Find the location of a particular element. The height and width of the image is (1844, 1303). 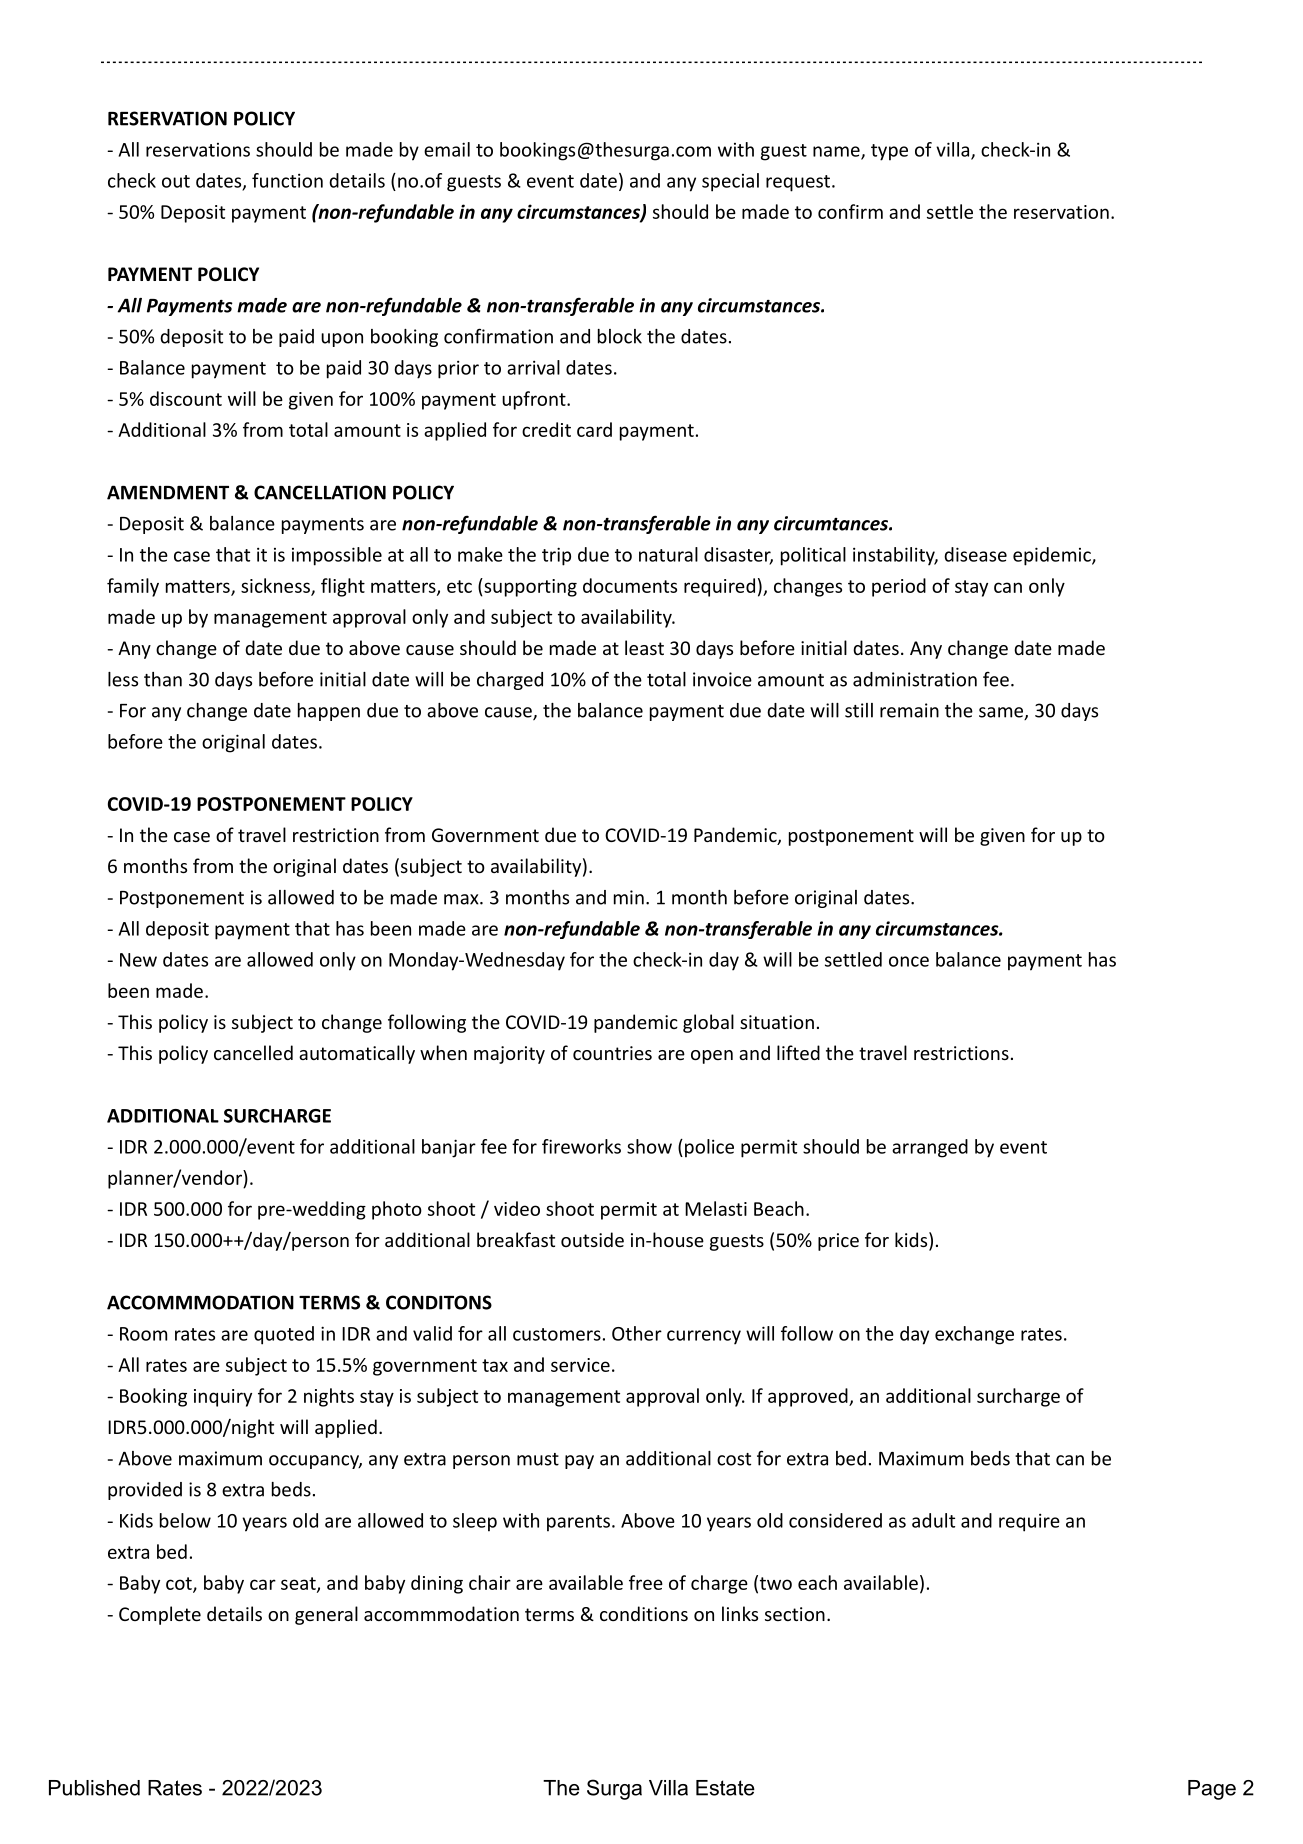

function is located at coordinates (287, 180).
